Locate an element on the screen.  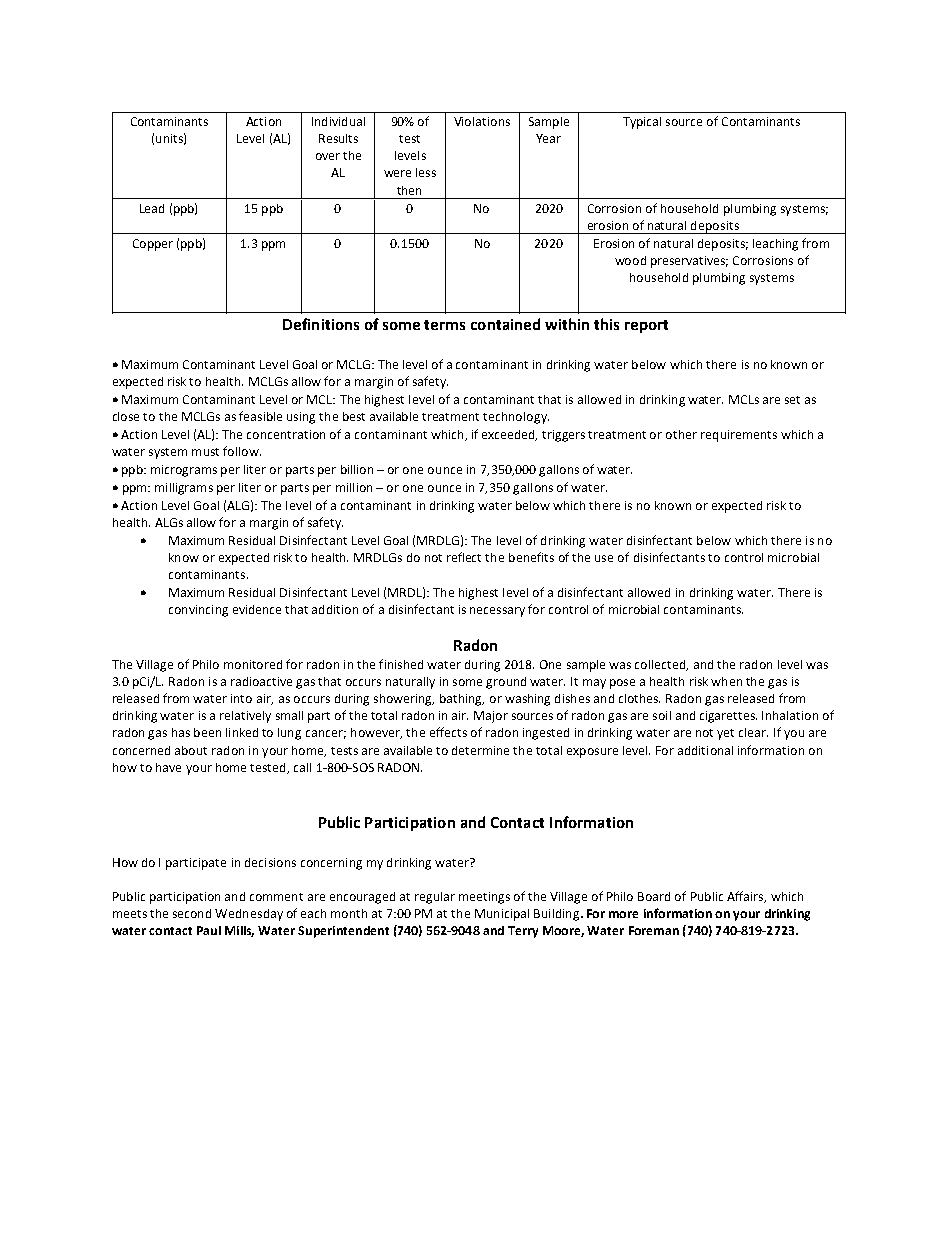
second is located at coordinates (192, 913).
